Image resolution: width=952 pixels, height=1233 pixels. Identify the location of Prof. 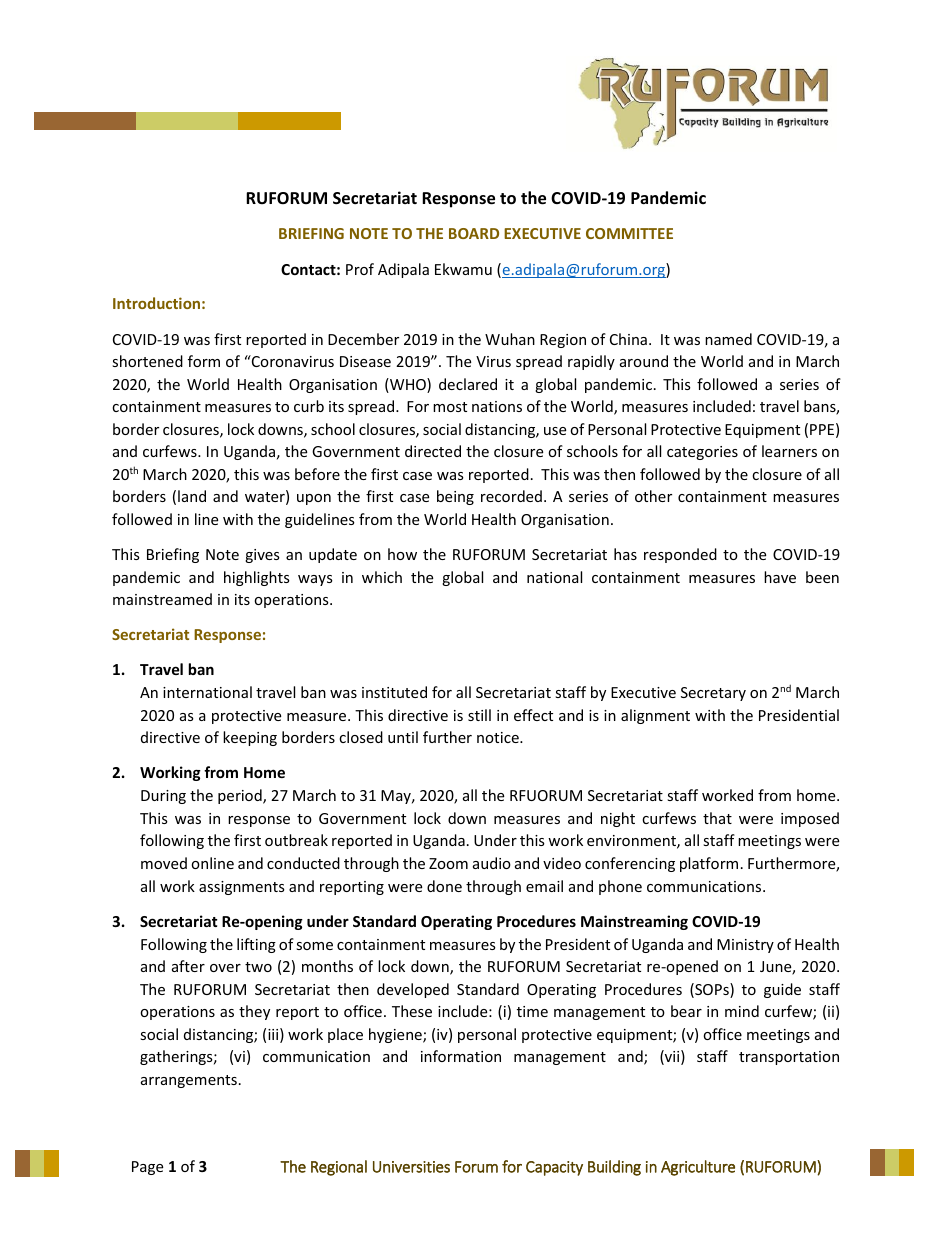
(360, 269).
